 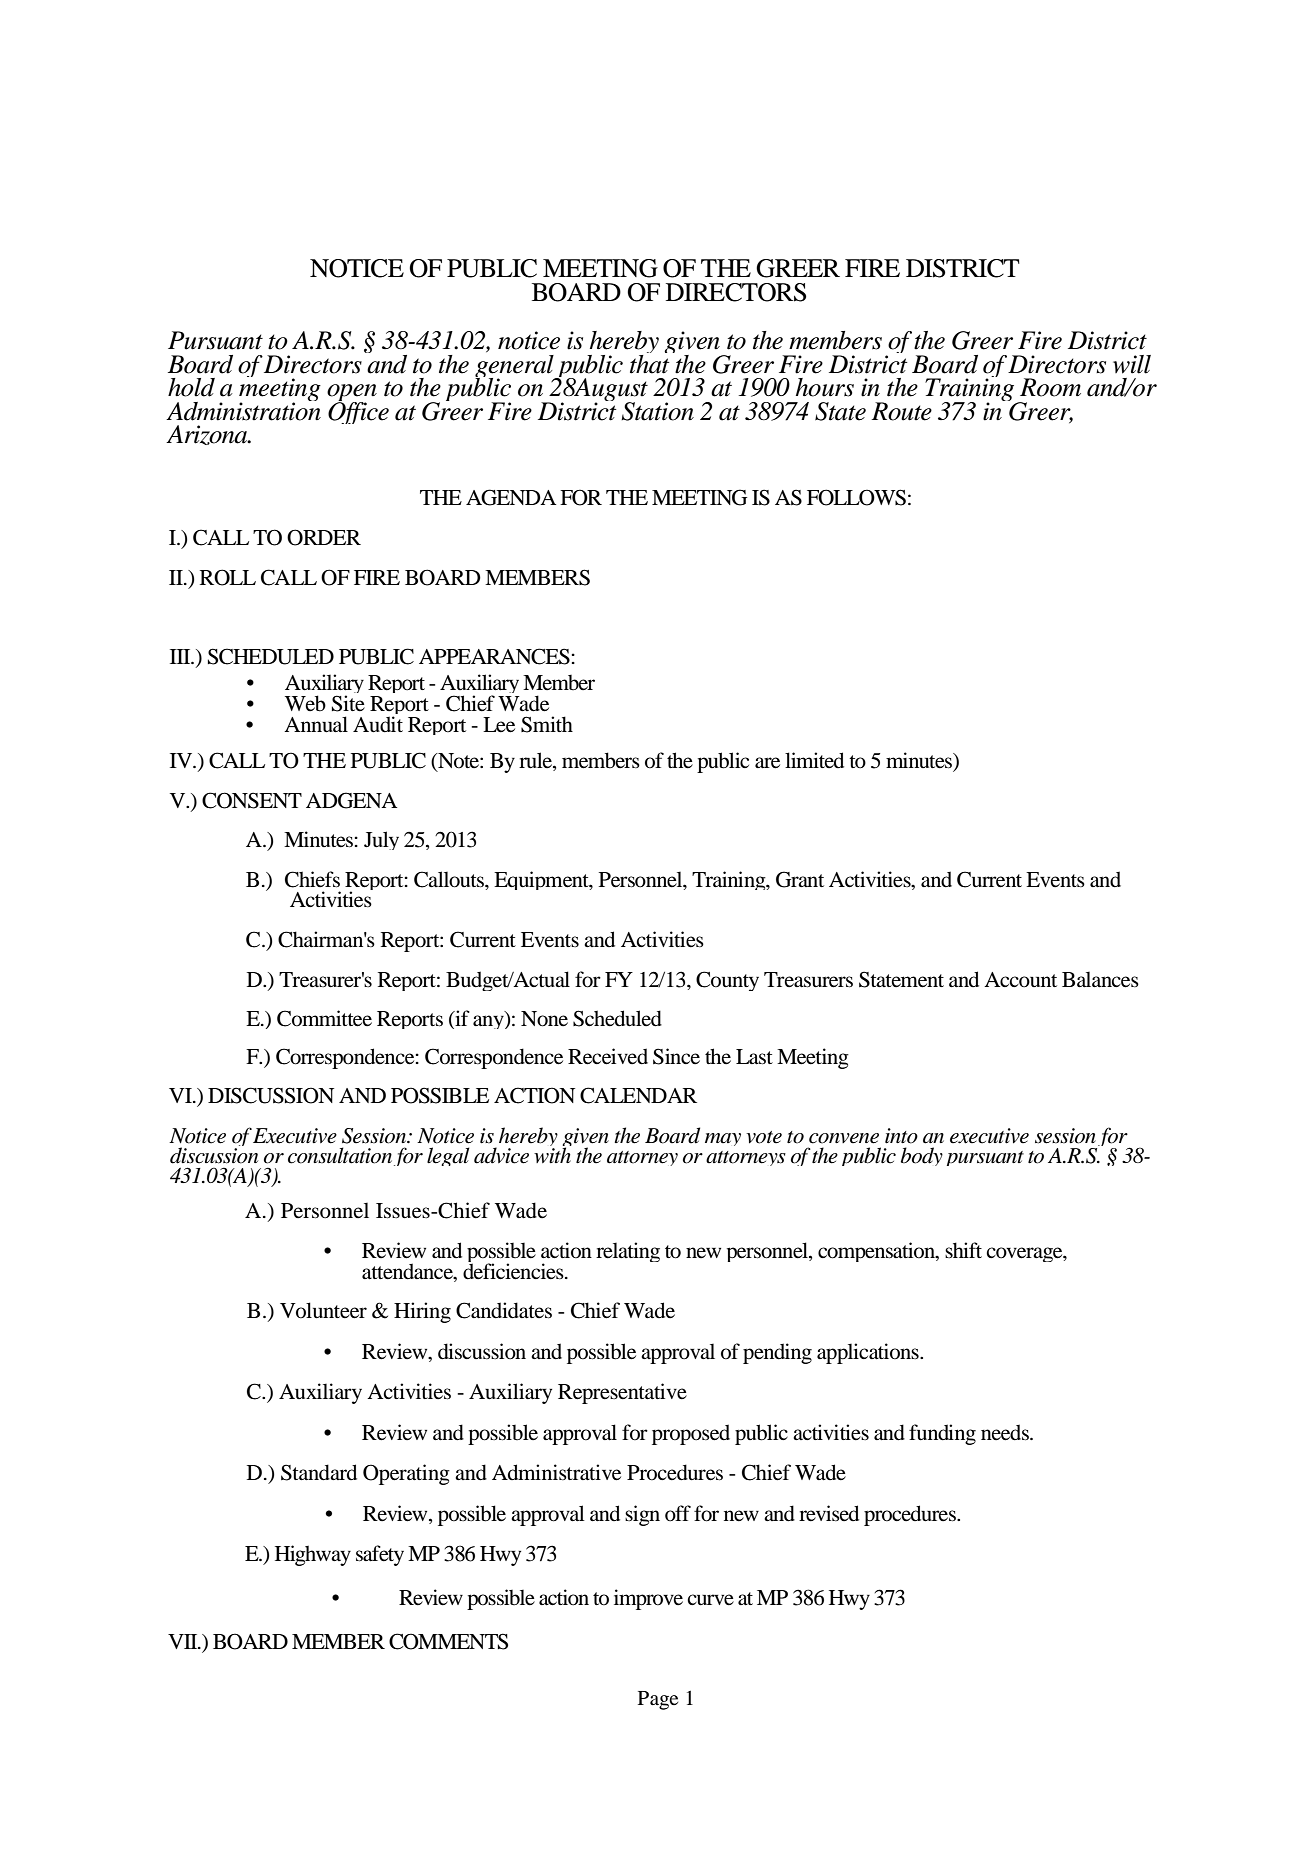 What do you see at coordinates (727, 981) in the page?
I see `County` at bounding box center [727, 981].
